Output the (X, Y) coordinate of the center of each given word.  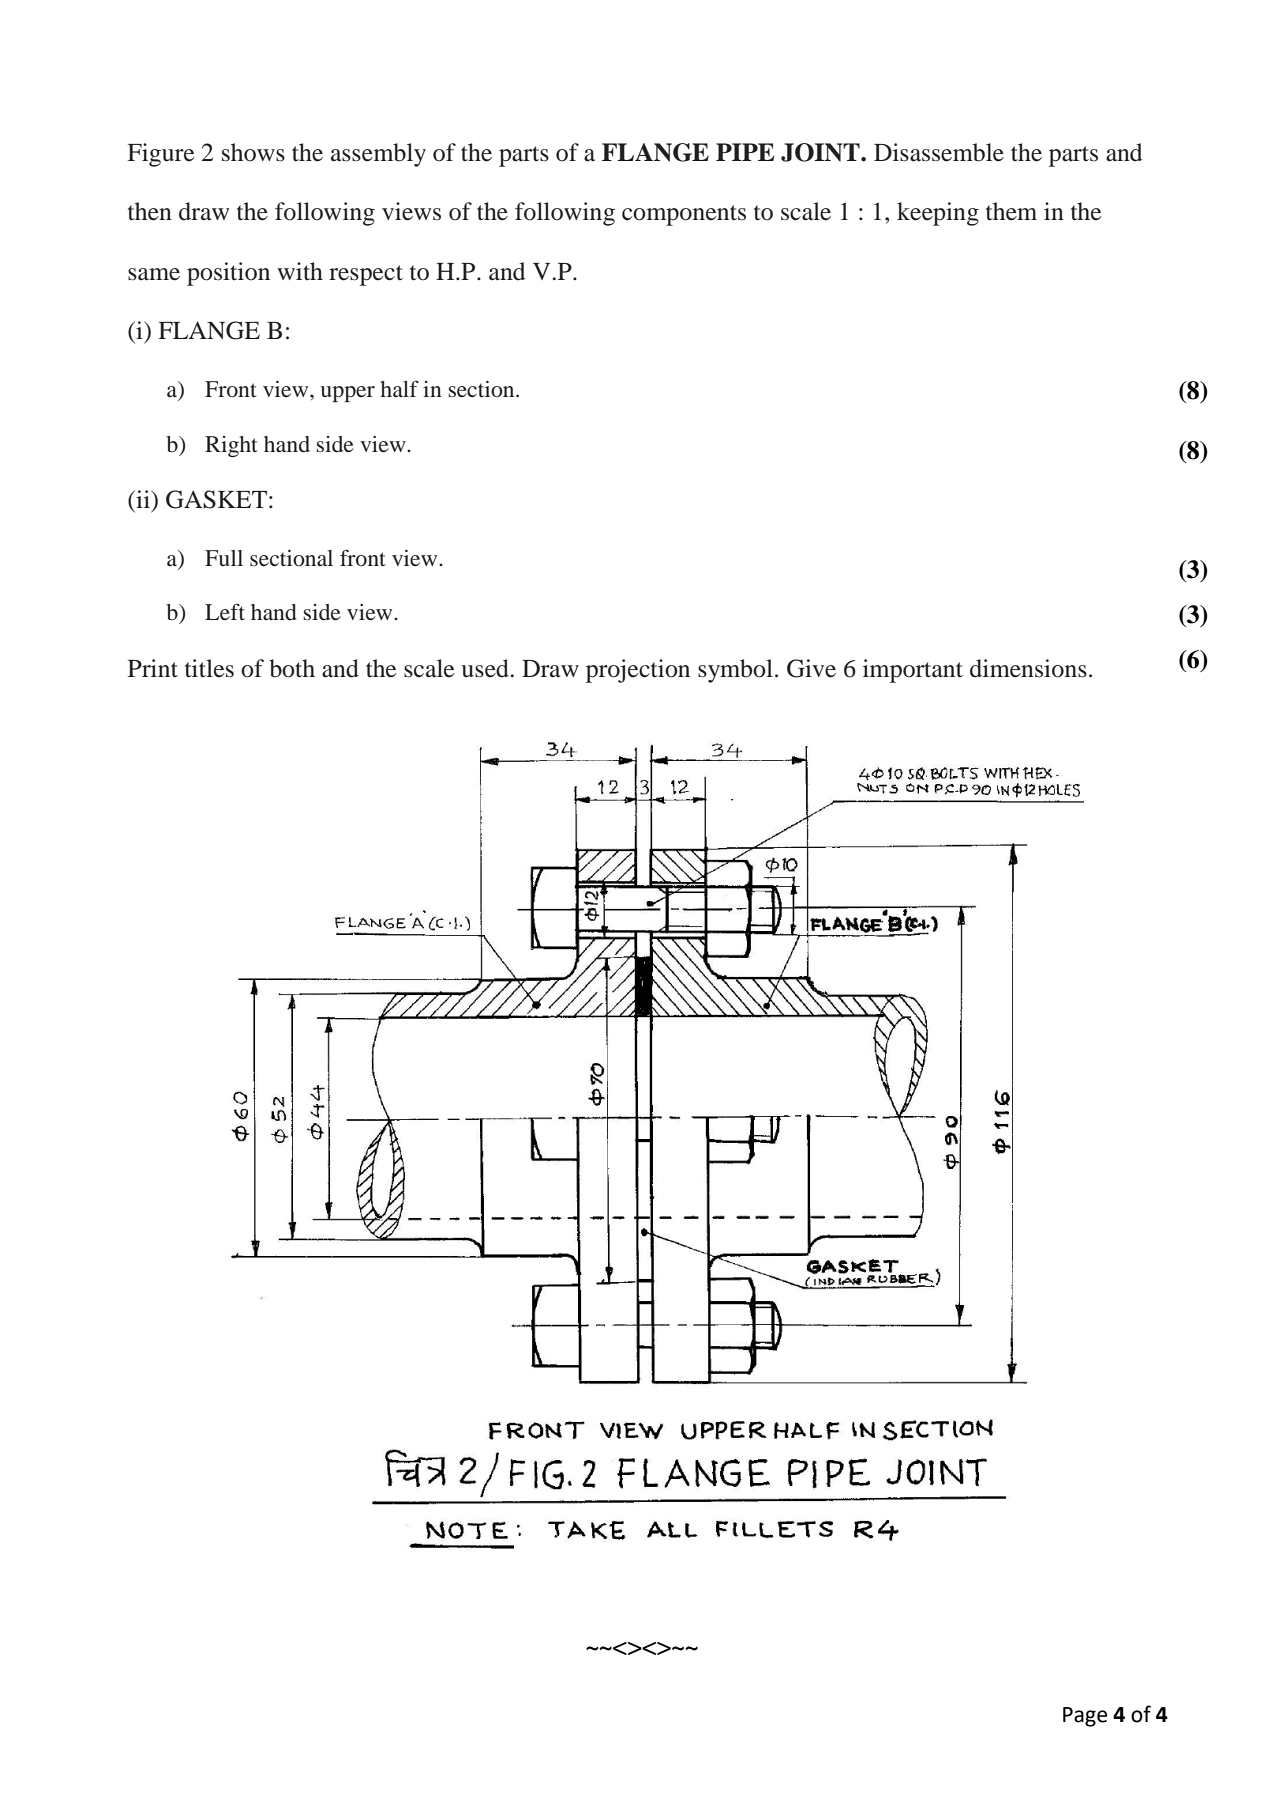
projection (638, 671)
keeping (938, 214)
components (684, 215)
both (292, 668)
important (913, 671)
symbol (735, 671)
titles (209, 668)
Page (1085, 1717)
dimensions (1028, 668)
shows (253, 152)
